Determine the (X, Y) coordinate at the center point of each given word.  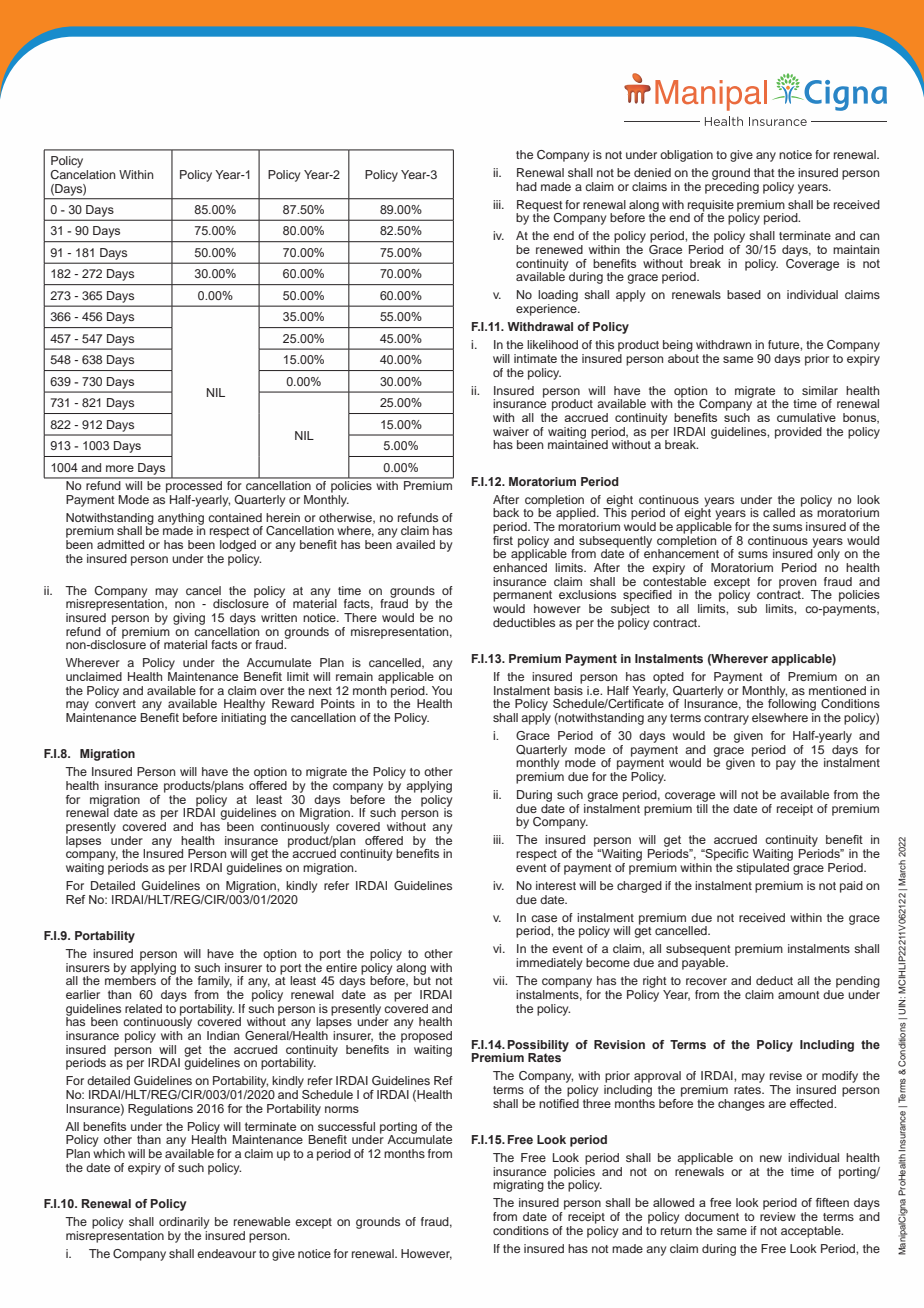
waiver (511, 431)
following (792, 704)
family (215, 982)
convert (115, 704)
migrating (518, 1186)
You (442, 690)
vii (499, 980)
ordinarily (184, 1223)
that (764, 172)
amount (799, 995)
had (526, 186)
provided (798, 433)
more (120, 468)
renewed (559, 249)
